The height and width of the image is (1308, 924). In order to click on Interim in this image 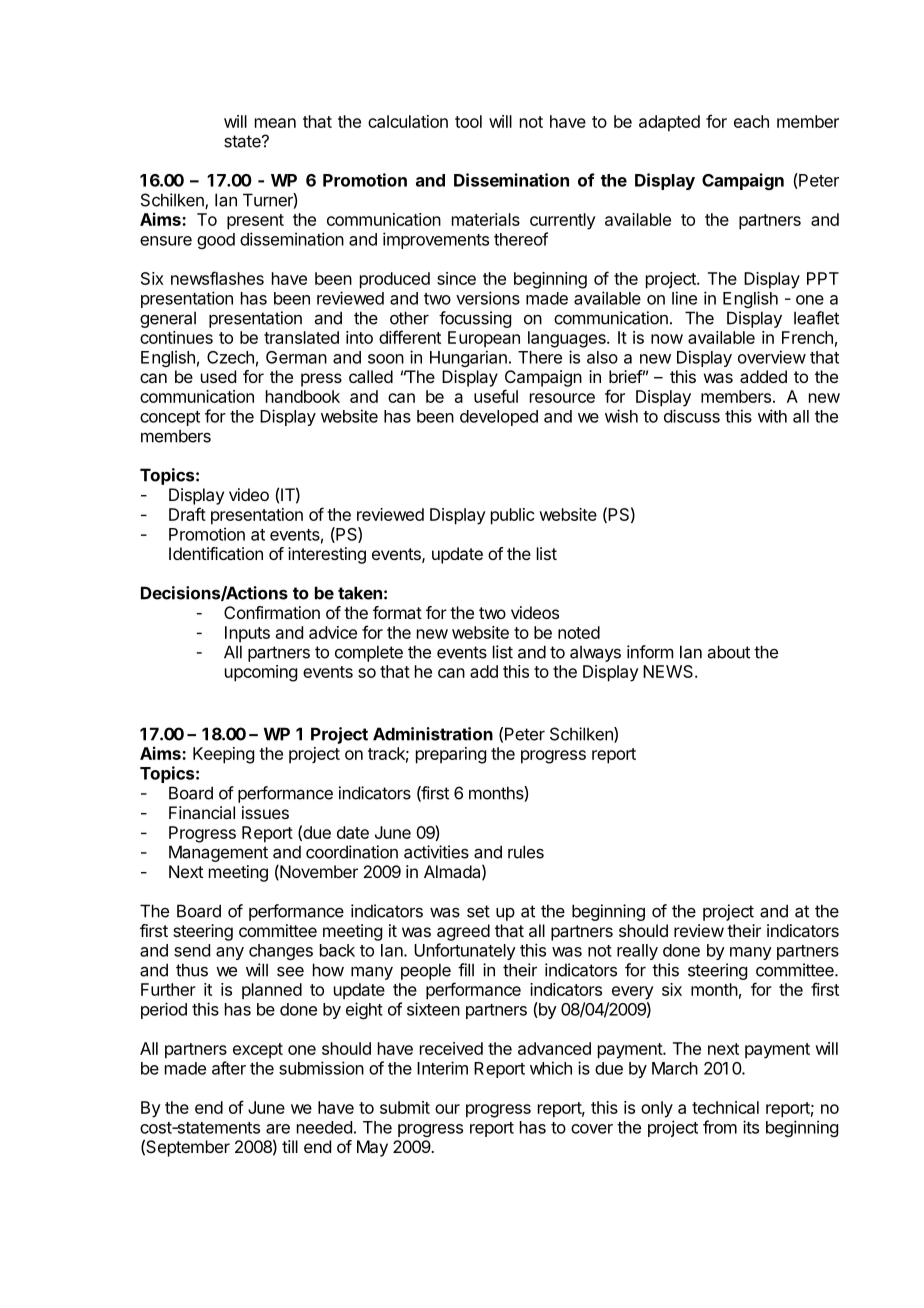, I will do `click(442, 1068)`.
